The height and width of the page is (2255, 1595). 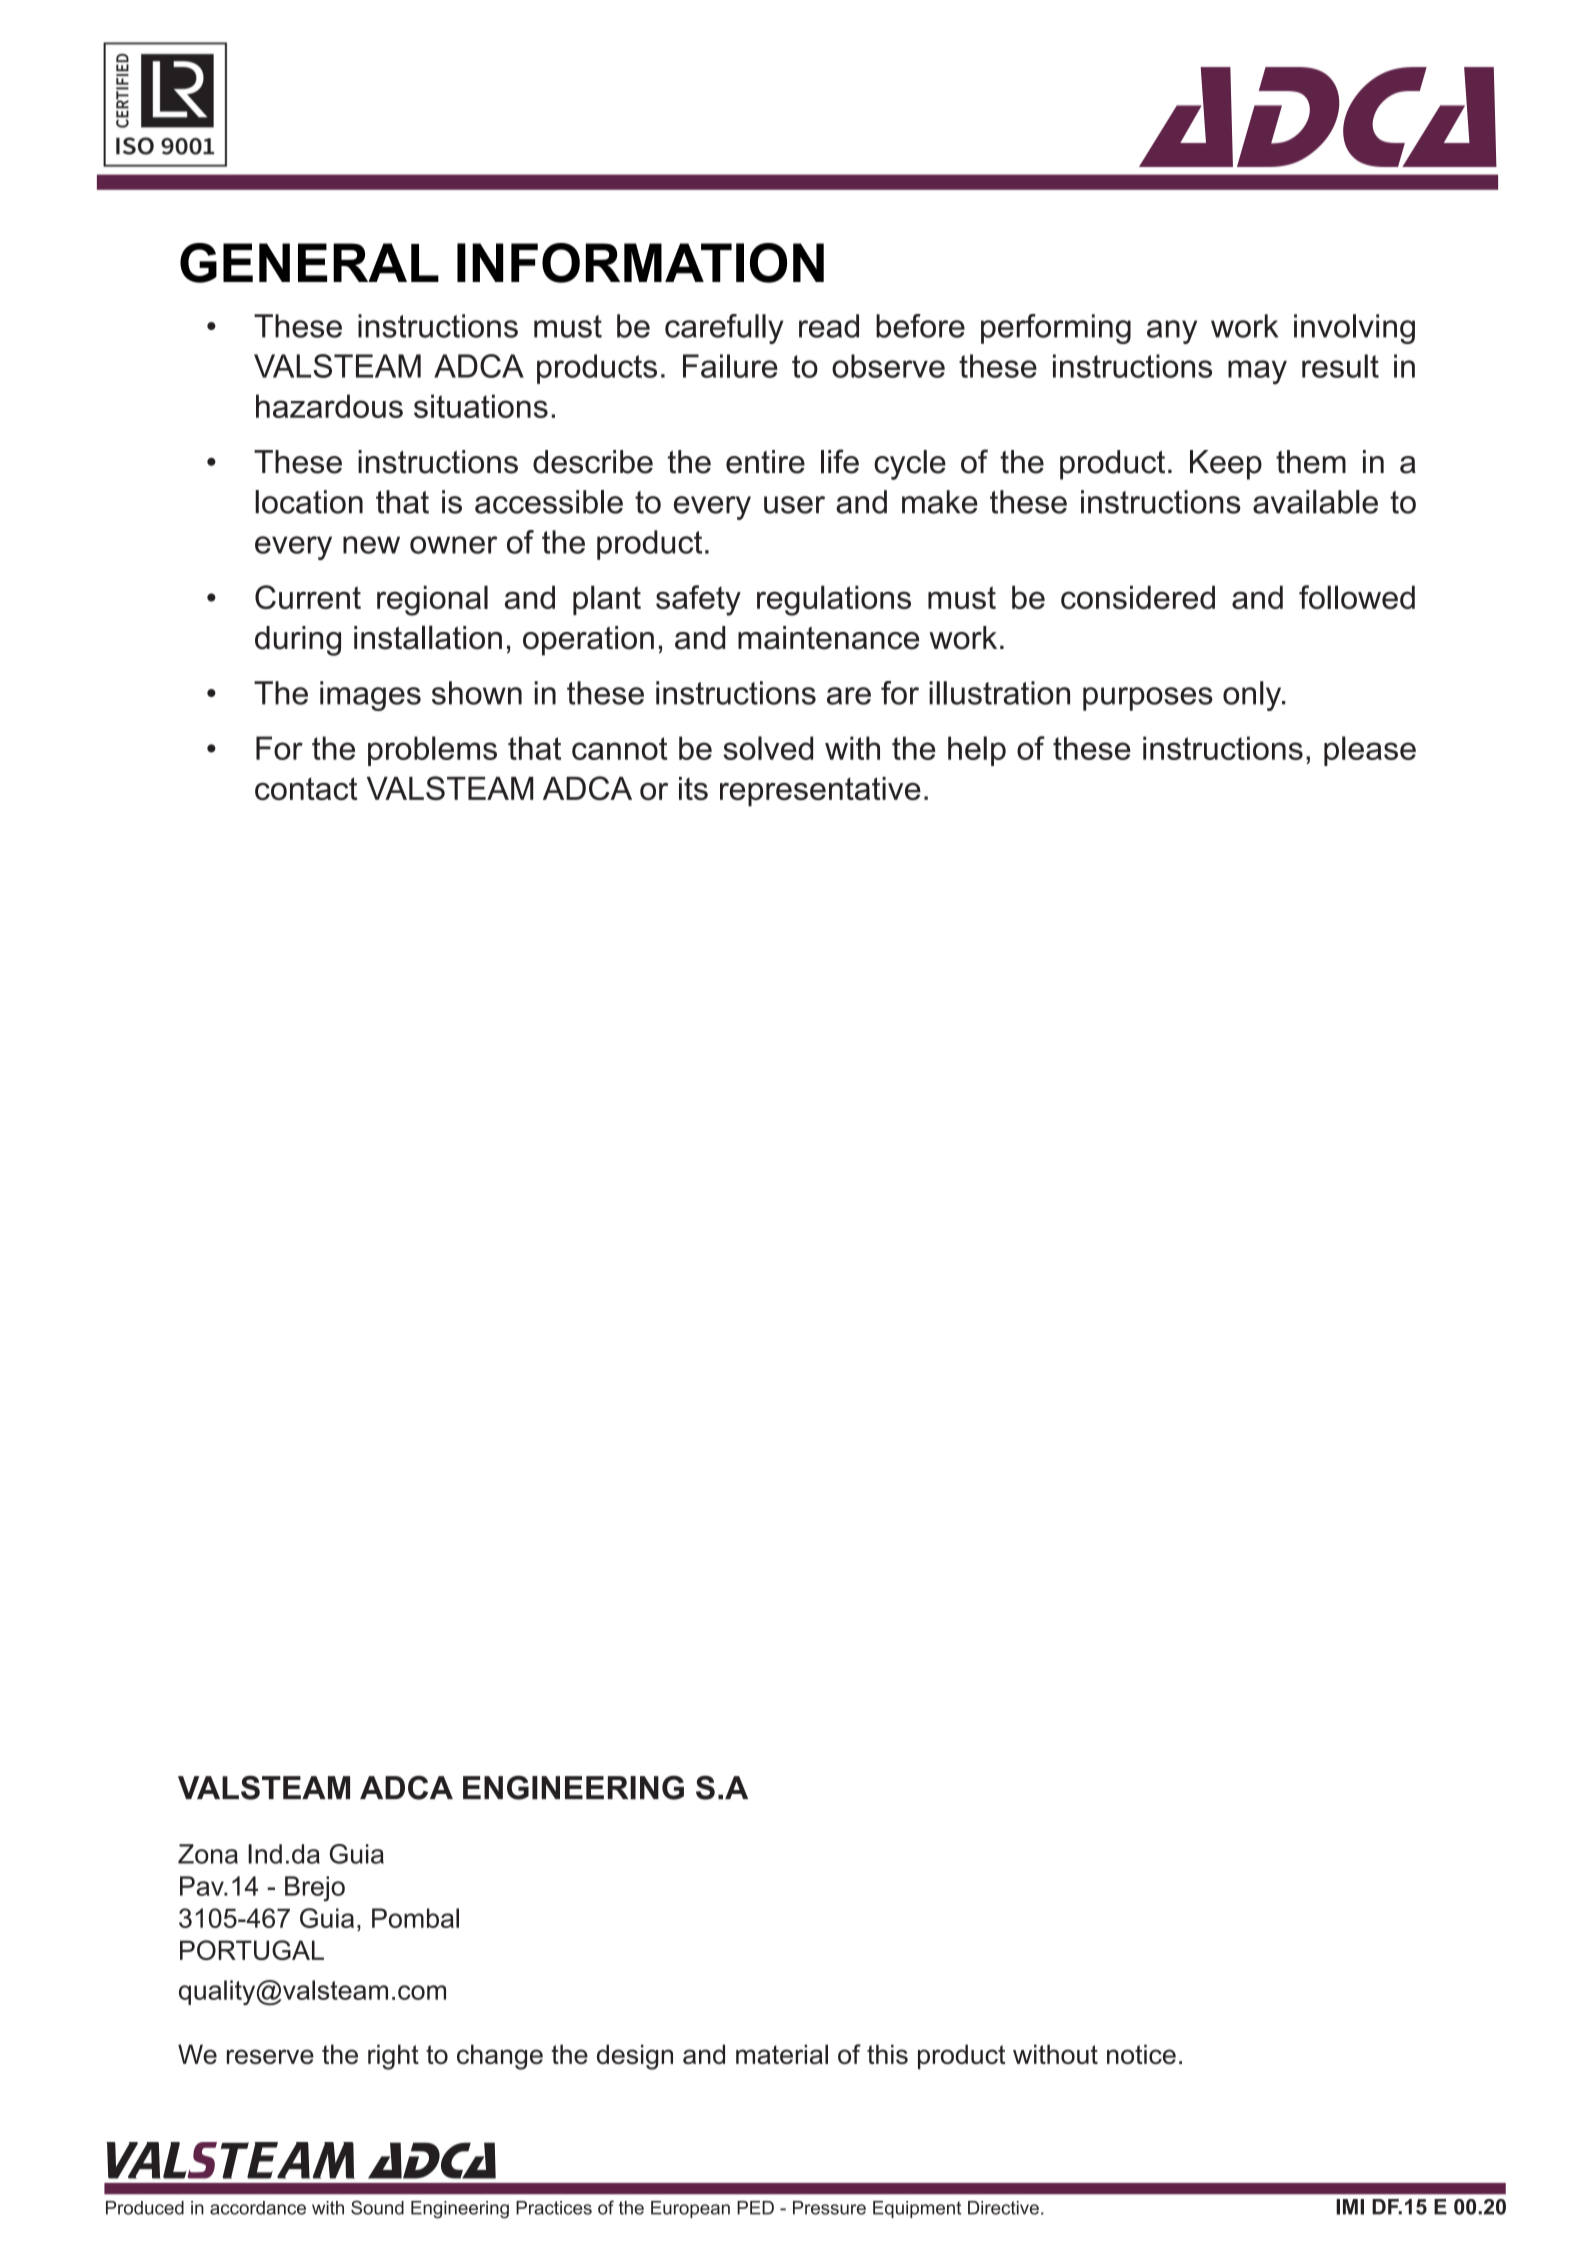 I want to click on please, so click(x=1370, y=751).
